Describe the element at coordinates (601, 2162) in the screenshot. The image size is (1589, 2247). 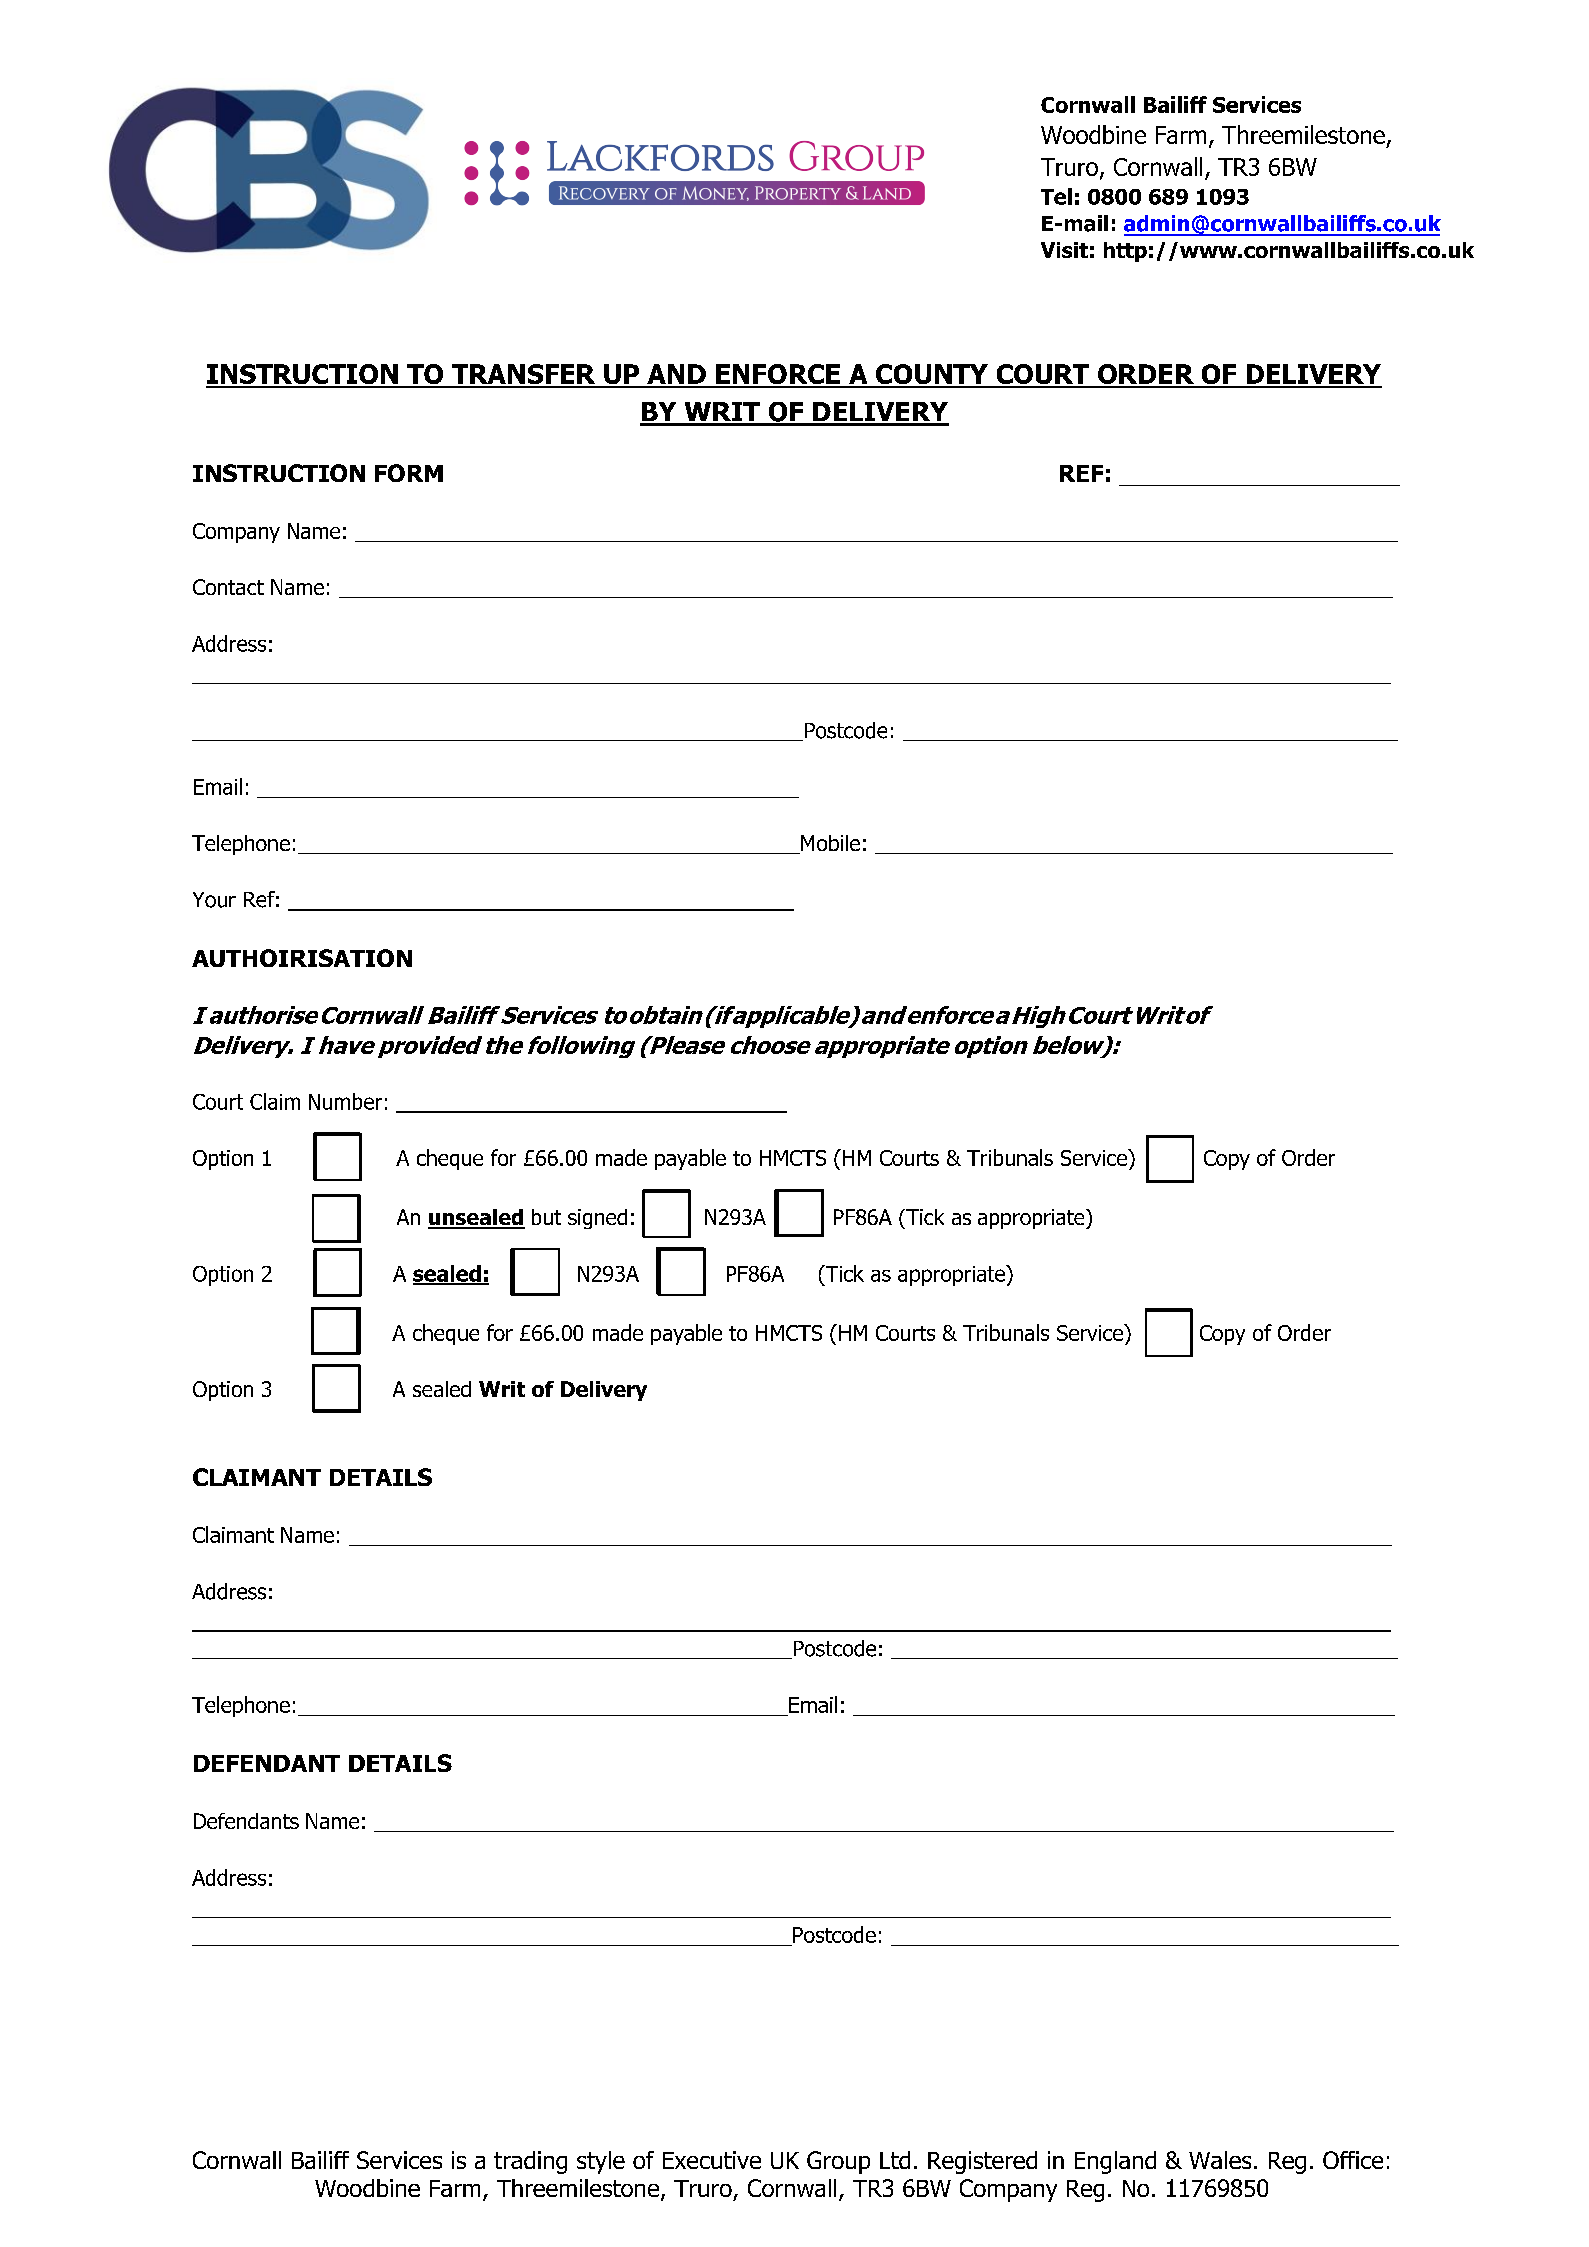
I see `style` at that location.
